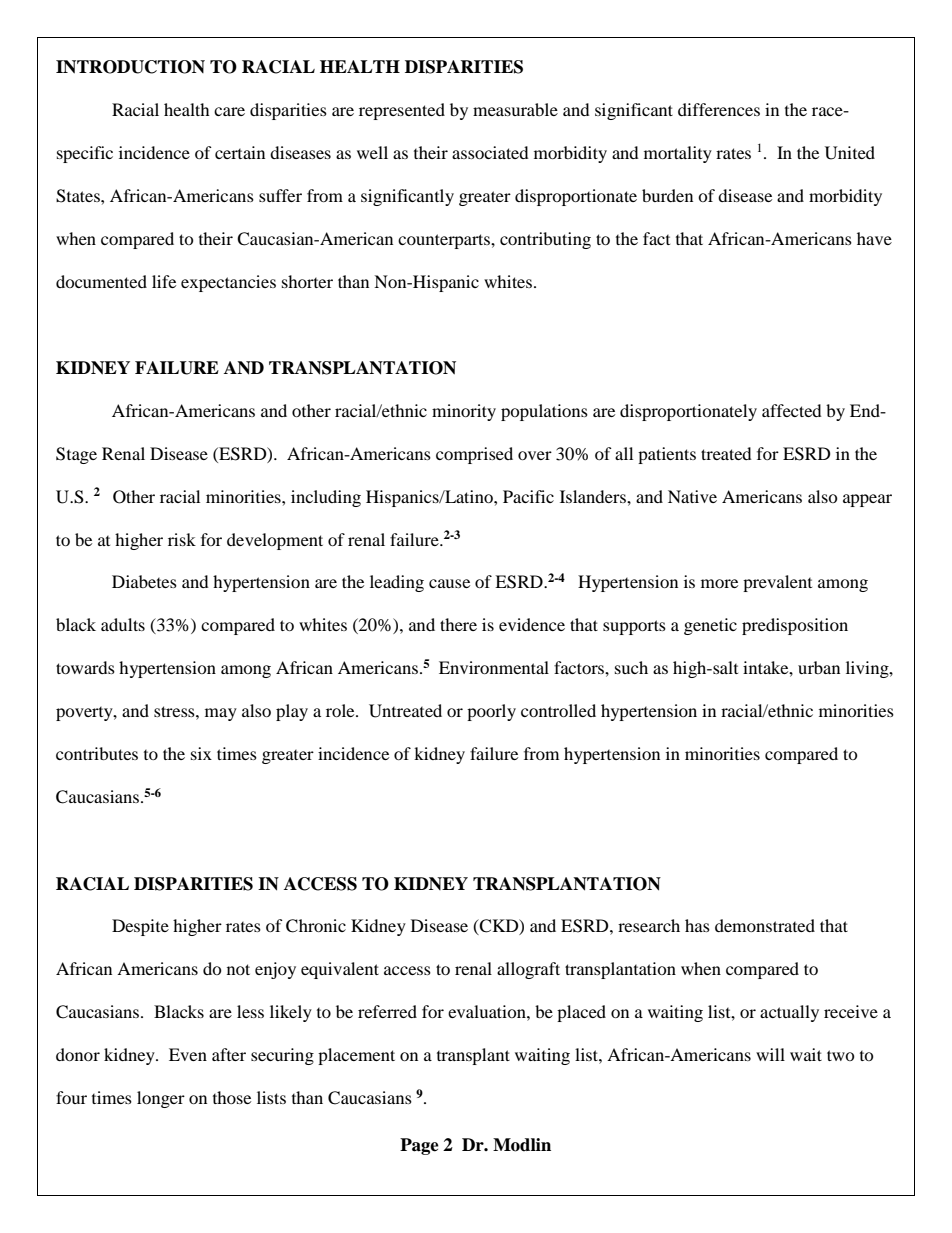 The height and width of the screenshot is (1233, 952). Describe the element at coordinates (491, 712) in the screenshot. I see `poorly` at that location.
